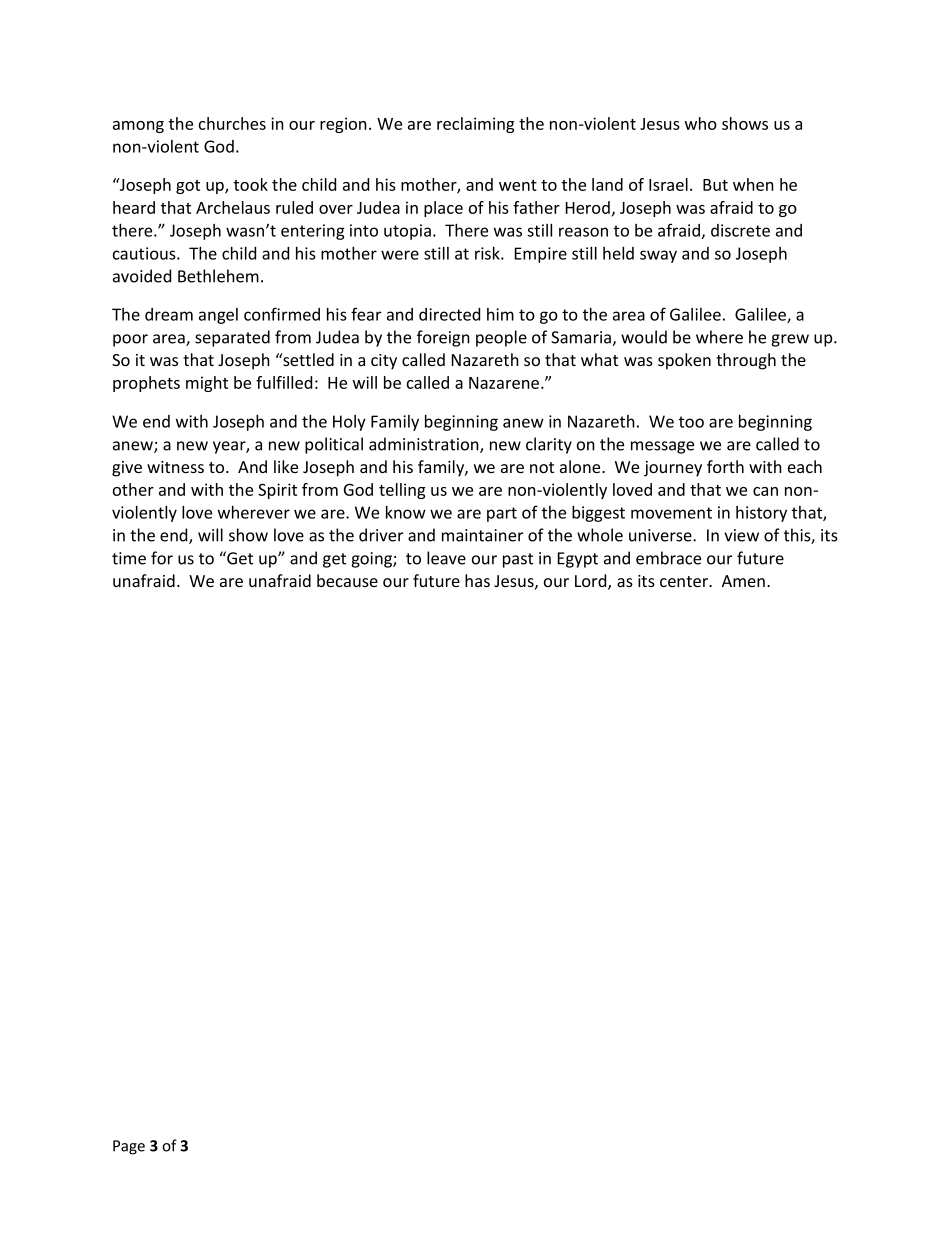  Describe the element at coordinates (129, 558) in the document. I see `time` at that location.
